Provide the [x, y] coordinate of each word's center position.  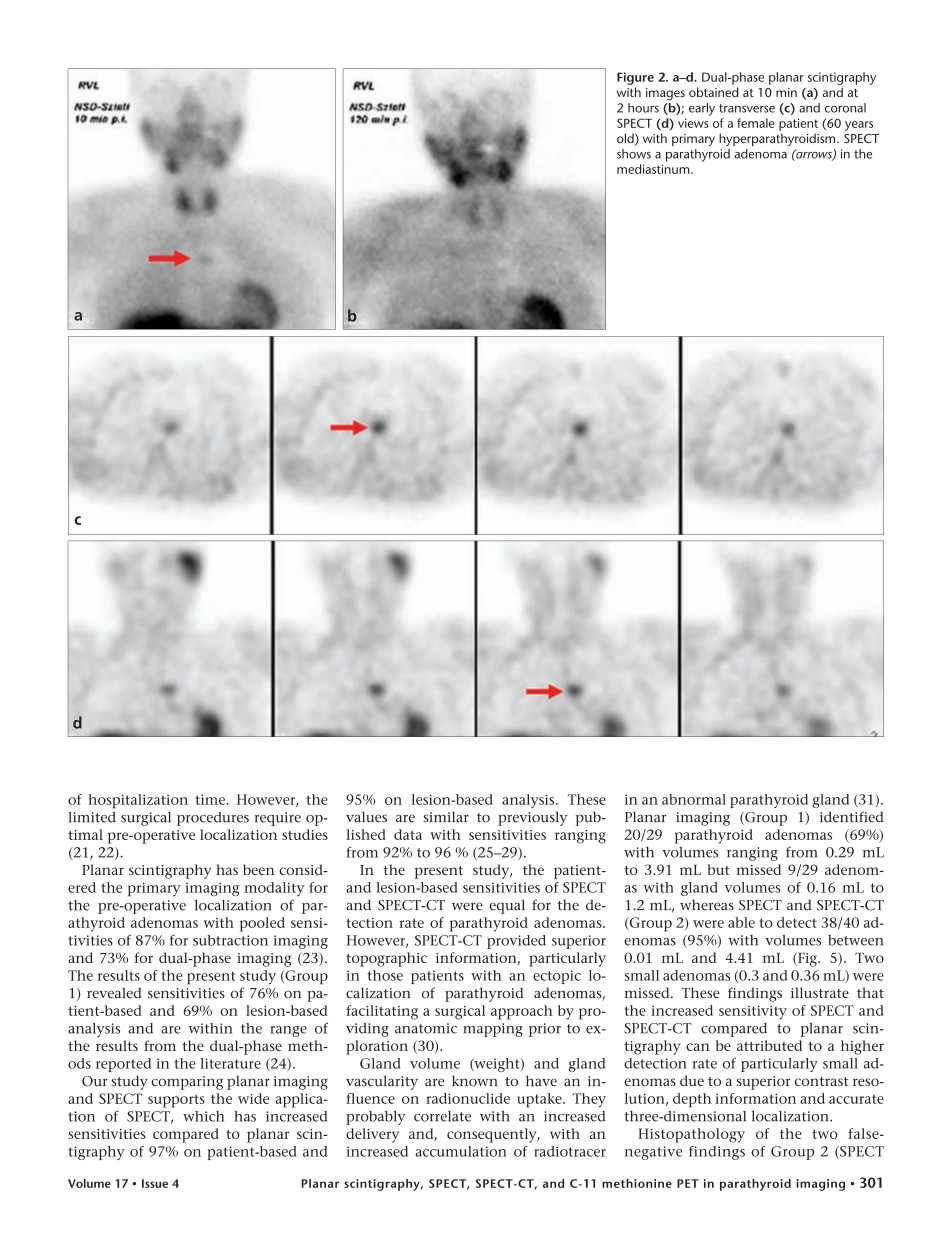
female [756, 123]
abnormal [694, 799]
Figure [635, 78]
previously [532, 818]
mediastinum [654, 169]
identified [852, 817]
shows [634, 154]
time [210, 799]
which [203, 1116]
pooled [262, 924]
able [741, 922]
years [859, 126]
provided [516, 942]
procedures [213, 819]
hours [643, 108]
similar [446, 817]
